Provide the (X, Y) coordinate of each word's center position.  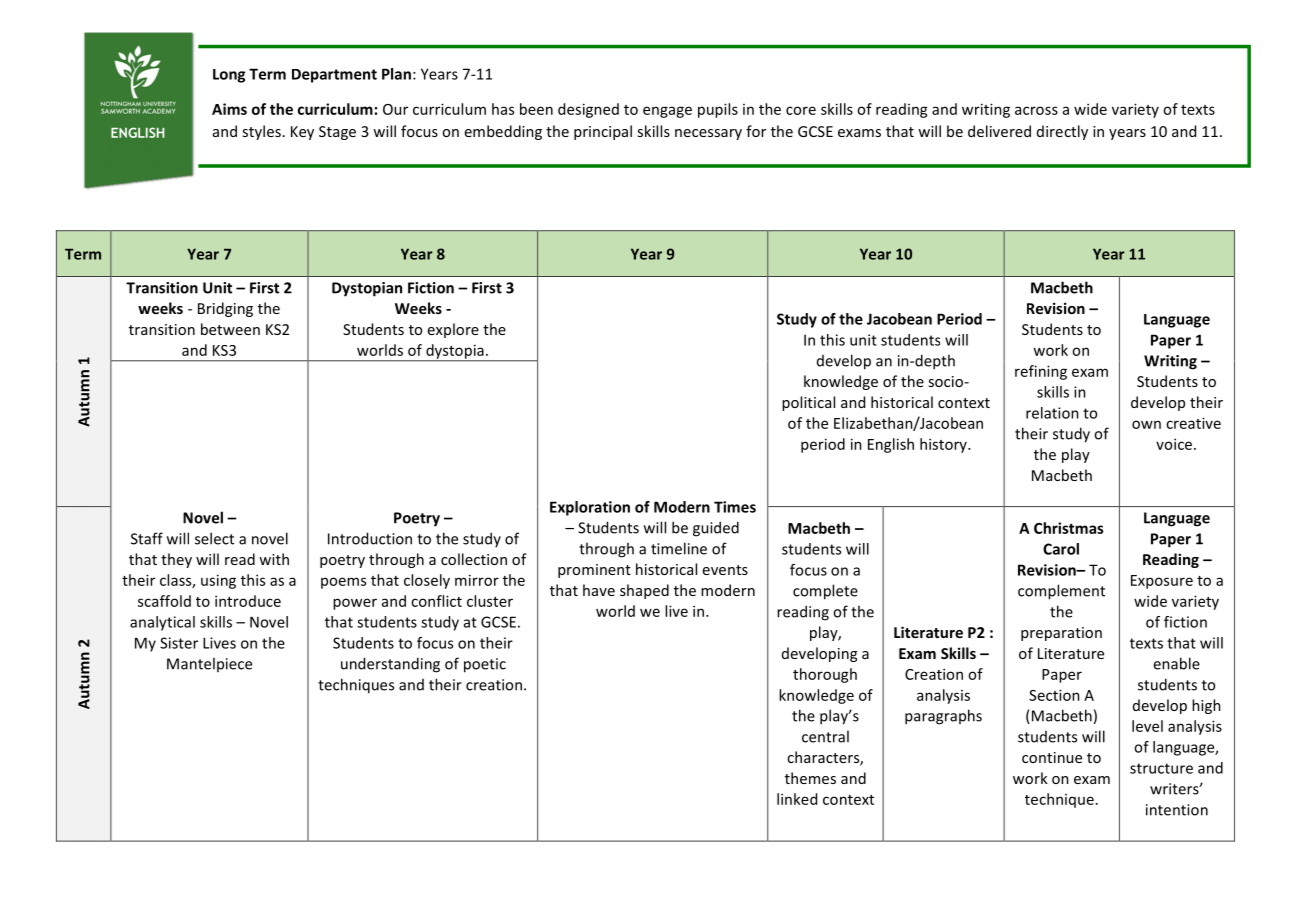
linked (797, 799)
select (214, 538)
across (1036, 110)
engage (667, 112)
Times (735, 507)
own (1146, 424)
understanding (390, 665)
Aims (229, 109)
